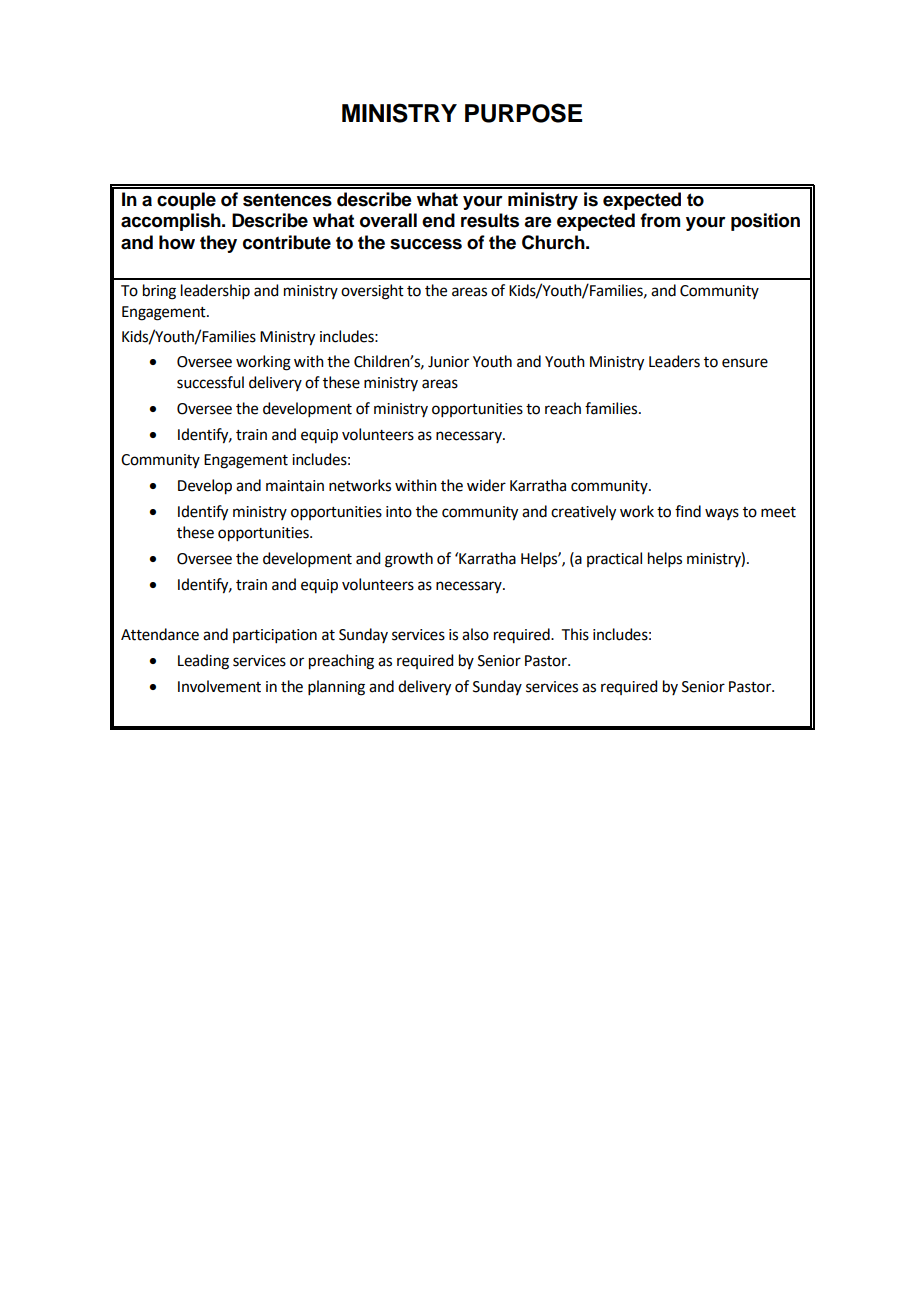 The width and height of the document is (924, 1308). What do you see at coordinates (159, 292) in the document?
I see `bring` at bounding box center [159, 292].
